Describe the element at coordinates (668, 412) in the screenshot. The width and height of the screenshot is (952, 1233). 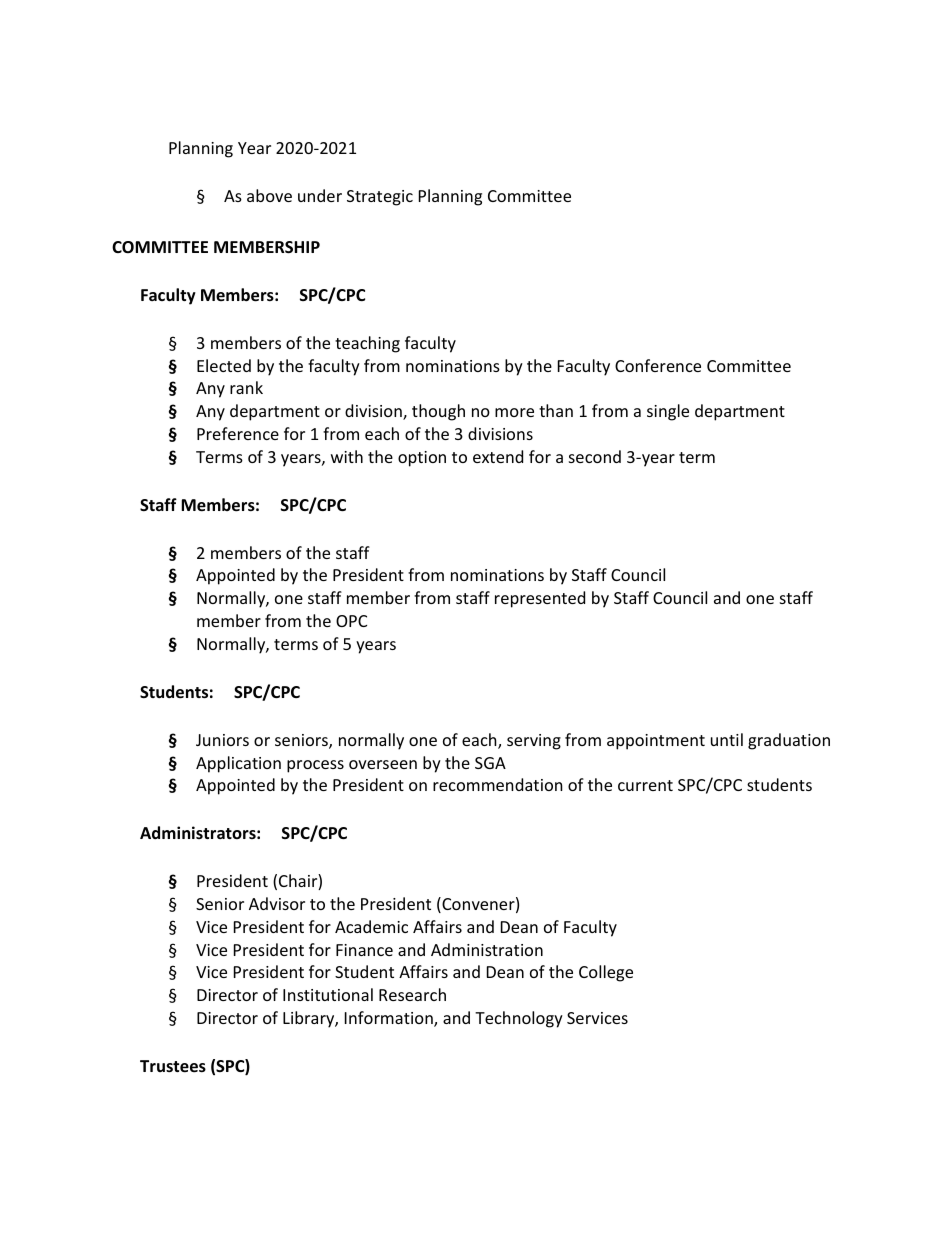
I see `single` at that location.
